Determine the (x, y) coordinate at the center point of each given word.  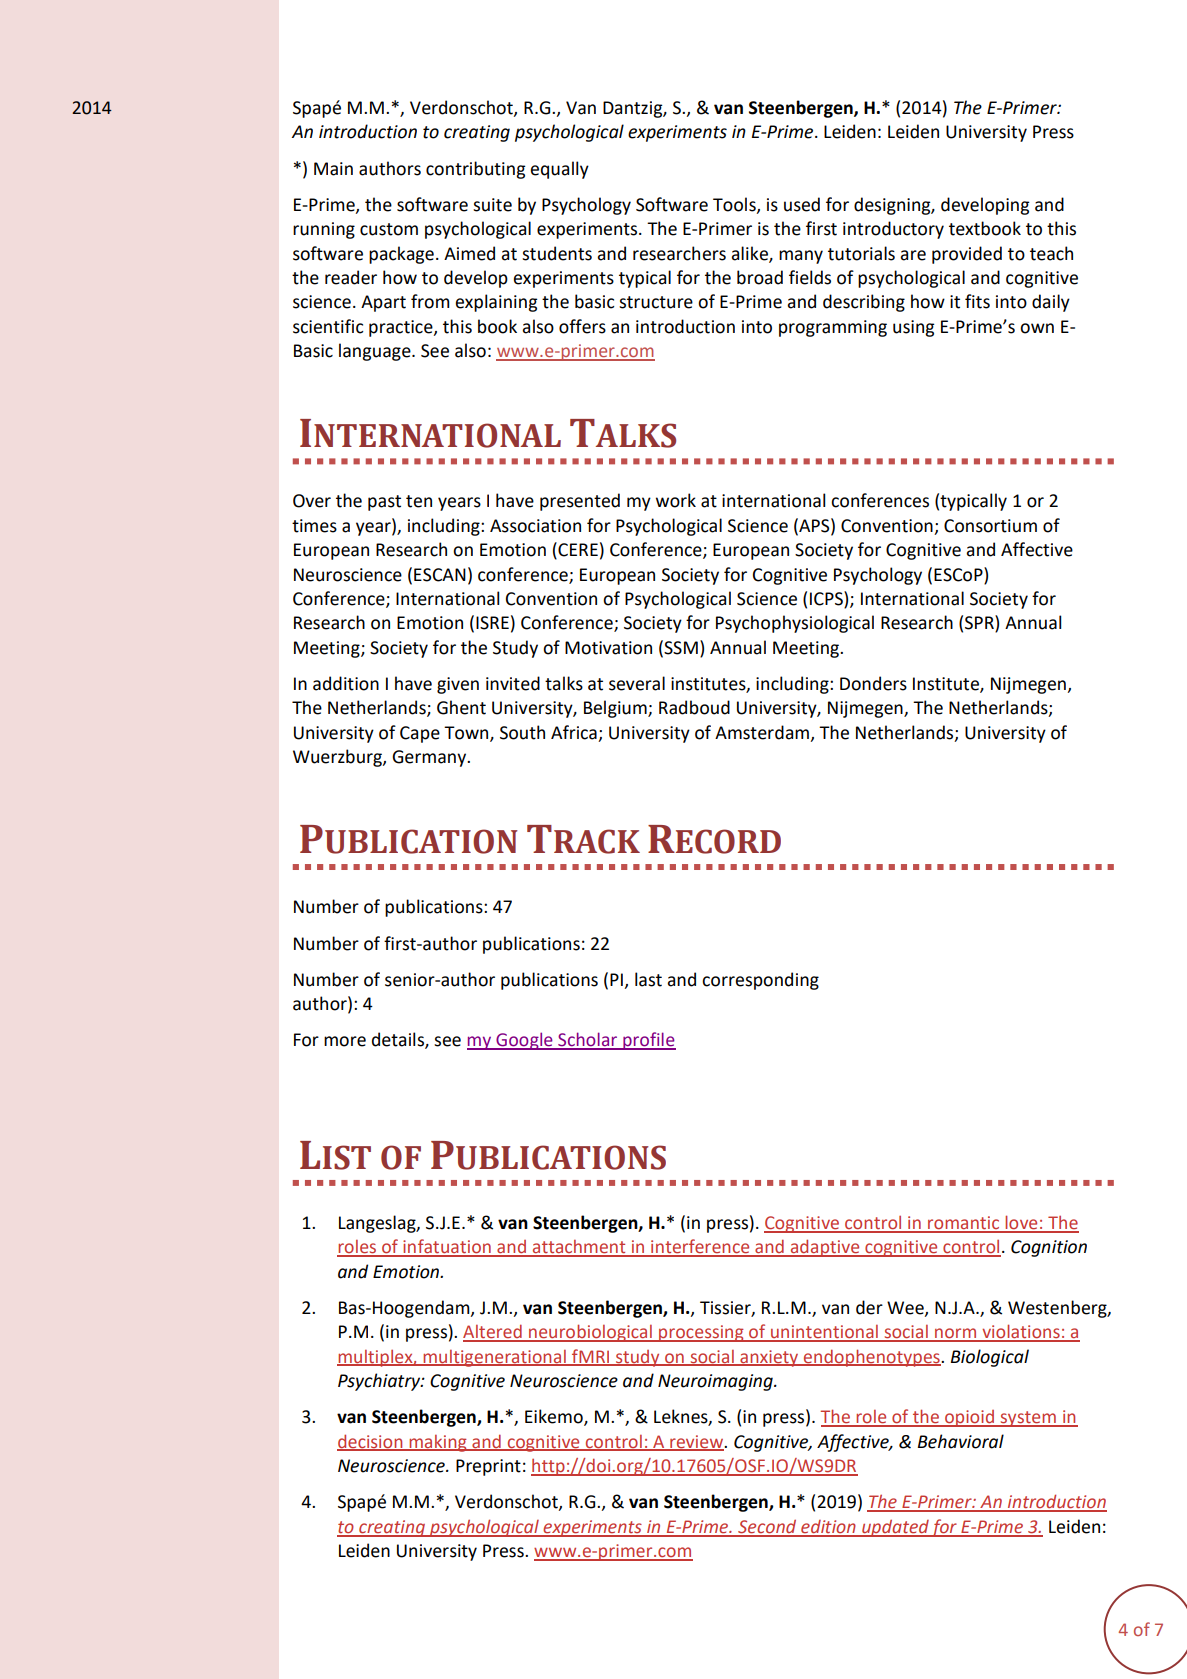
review (697, 1442)
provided (967, 255)
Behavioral (961, 1441)
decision (371, 1442)
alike (750, 254)
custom (389, 229)
